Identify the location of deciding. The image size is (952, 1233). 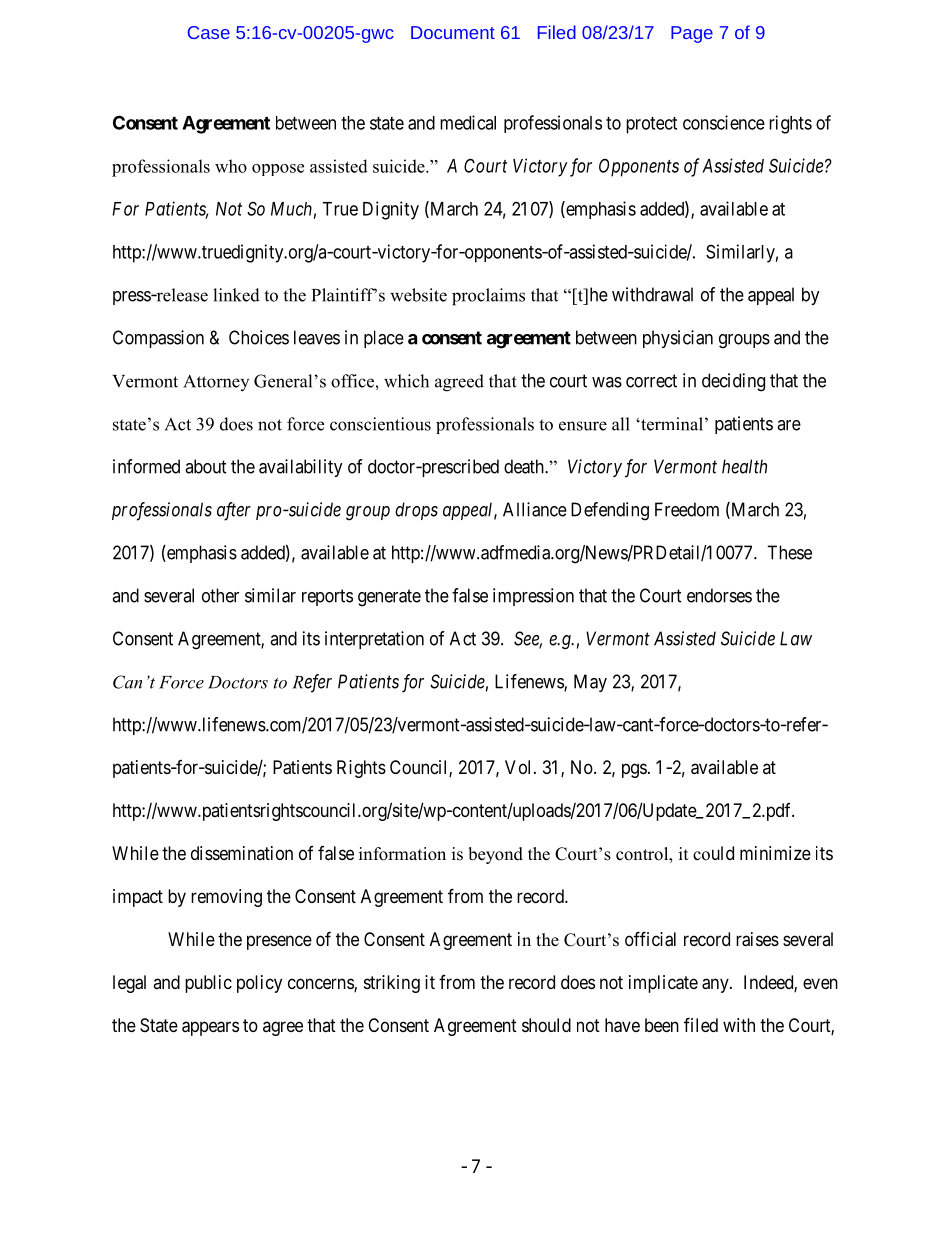
(733, 382).
